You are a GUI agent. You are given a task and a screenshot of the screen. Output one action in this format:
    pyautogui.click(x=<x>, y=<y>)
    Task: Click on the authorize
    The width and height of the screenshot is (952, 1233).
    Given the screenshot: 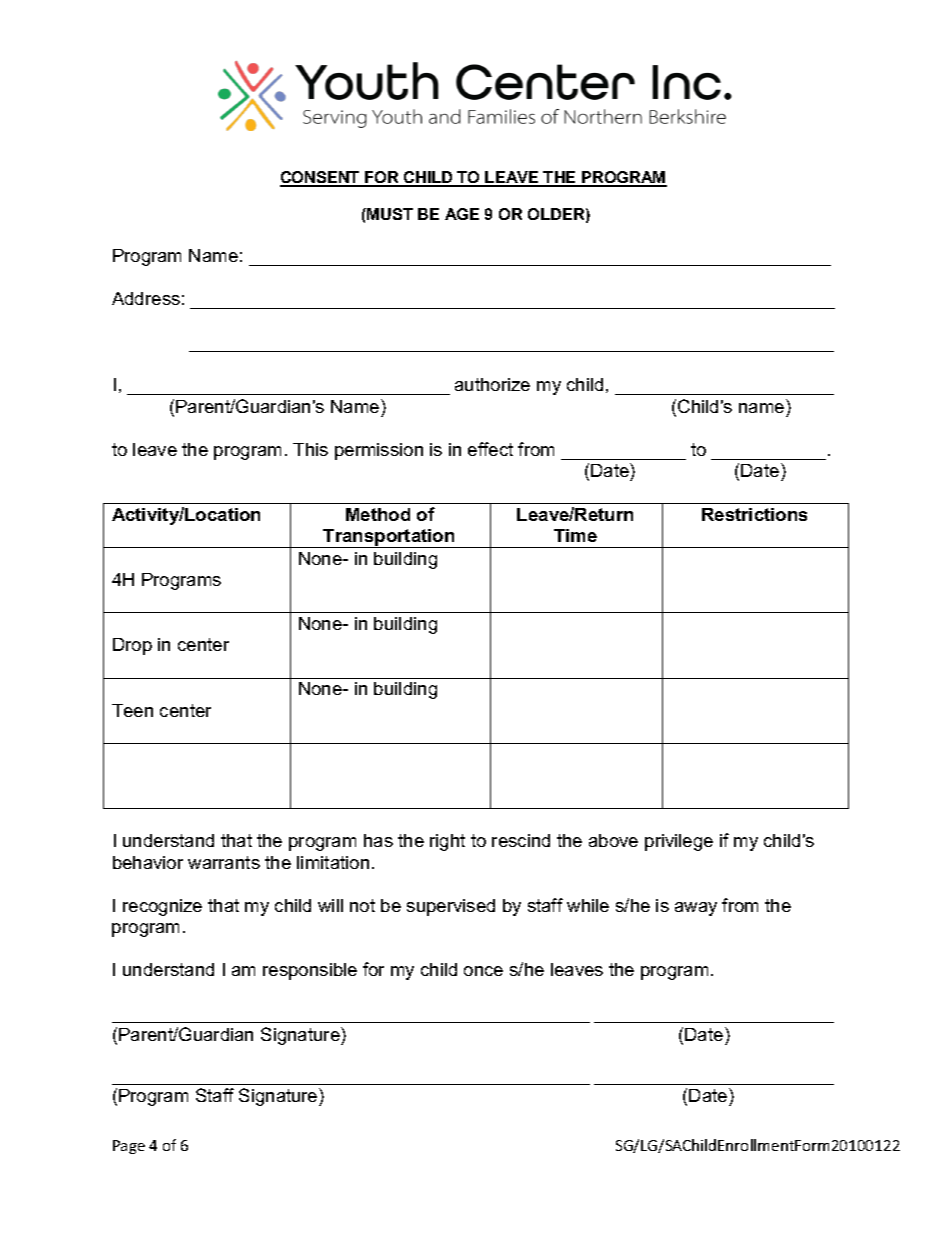 What is the action you would take?
    pyautogui.click(x=492, y=384)
